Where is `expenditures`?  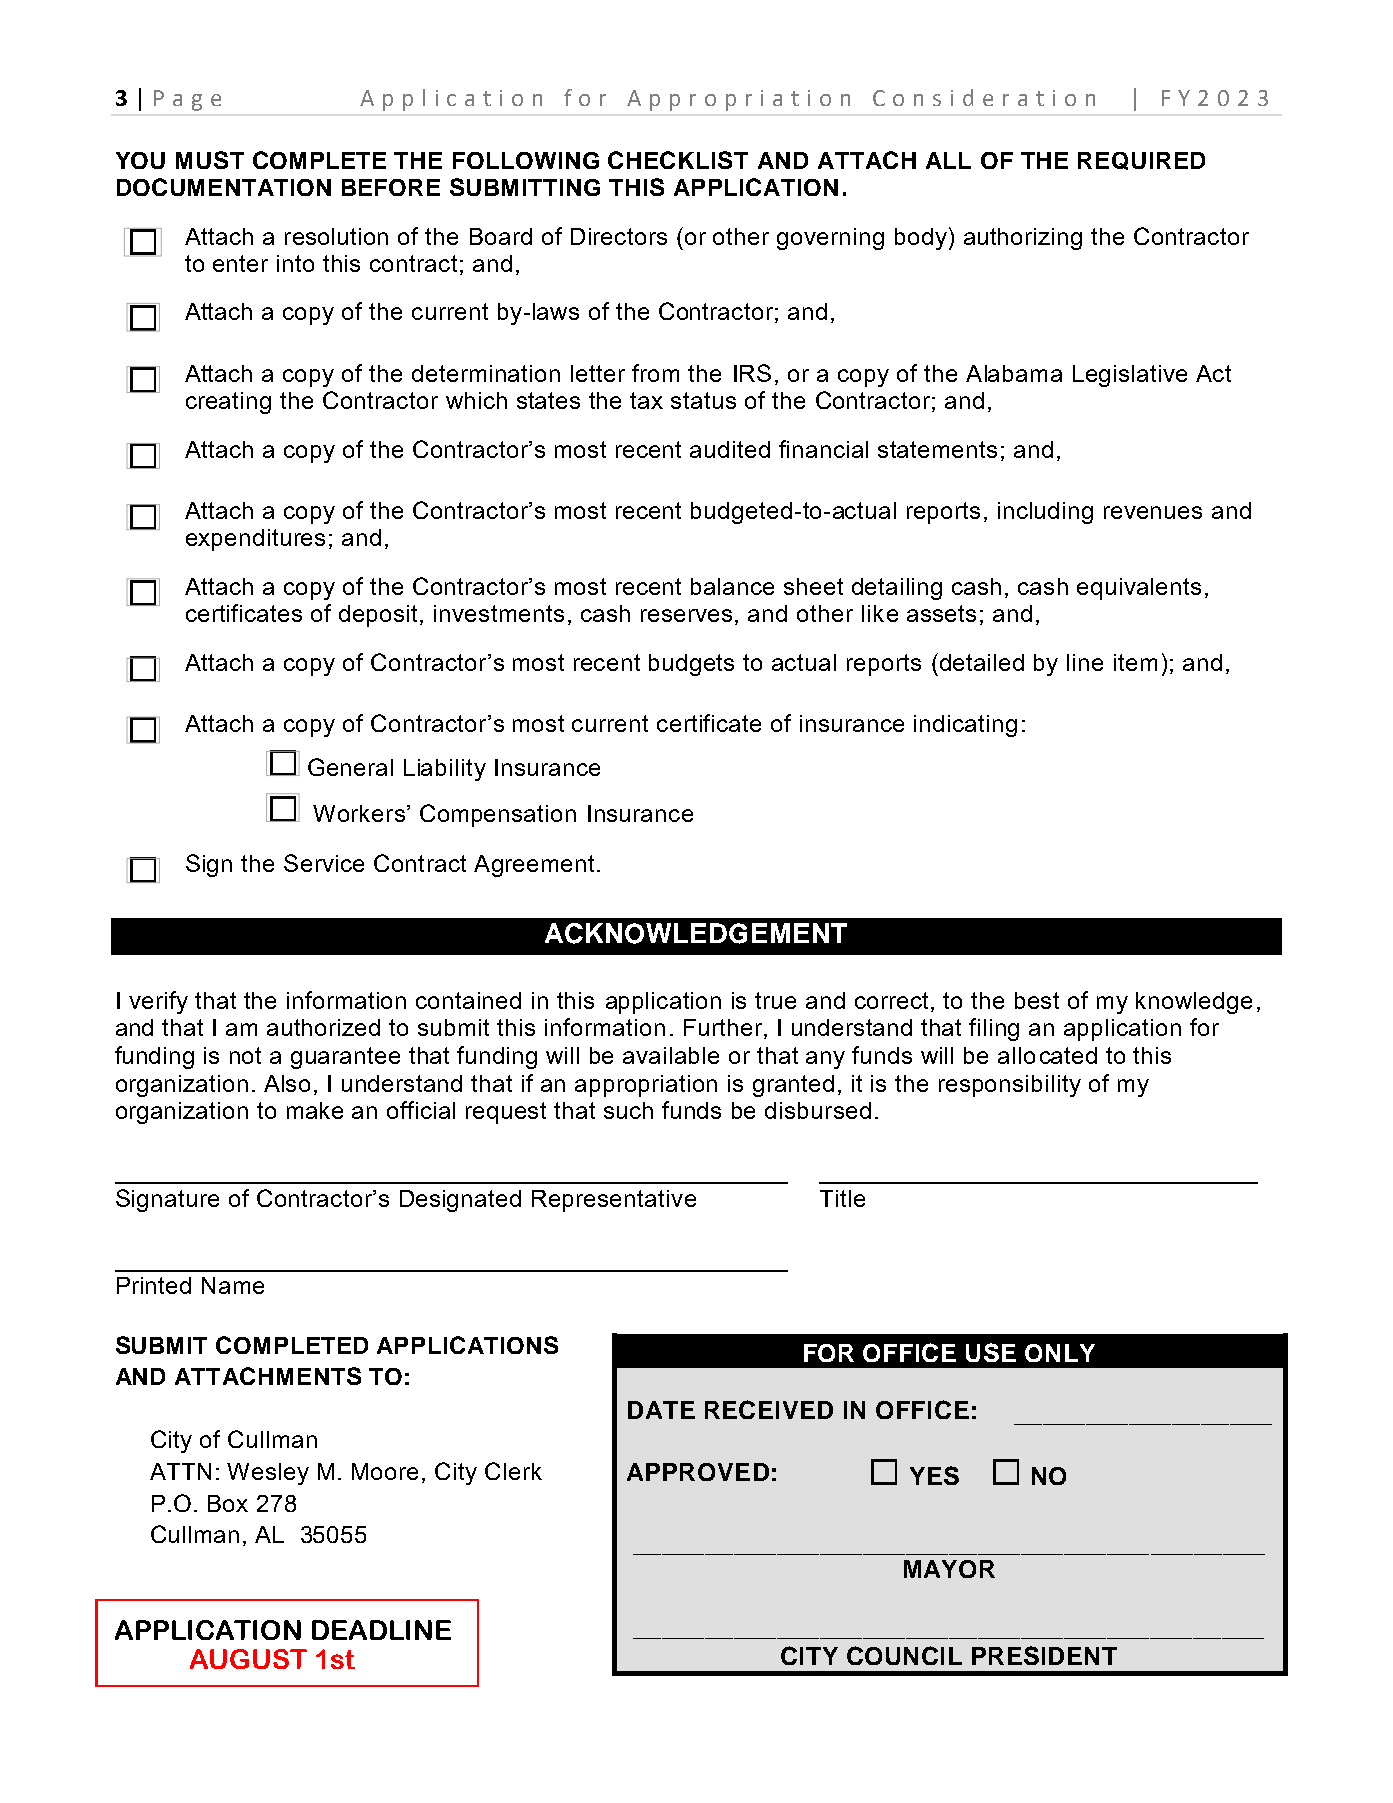 expenditures is located at coordinates (255, 540).
